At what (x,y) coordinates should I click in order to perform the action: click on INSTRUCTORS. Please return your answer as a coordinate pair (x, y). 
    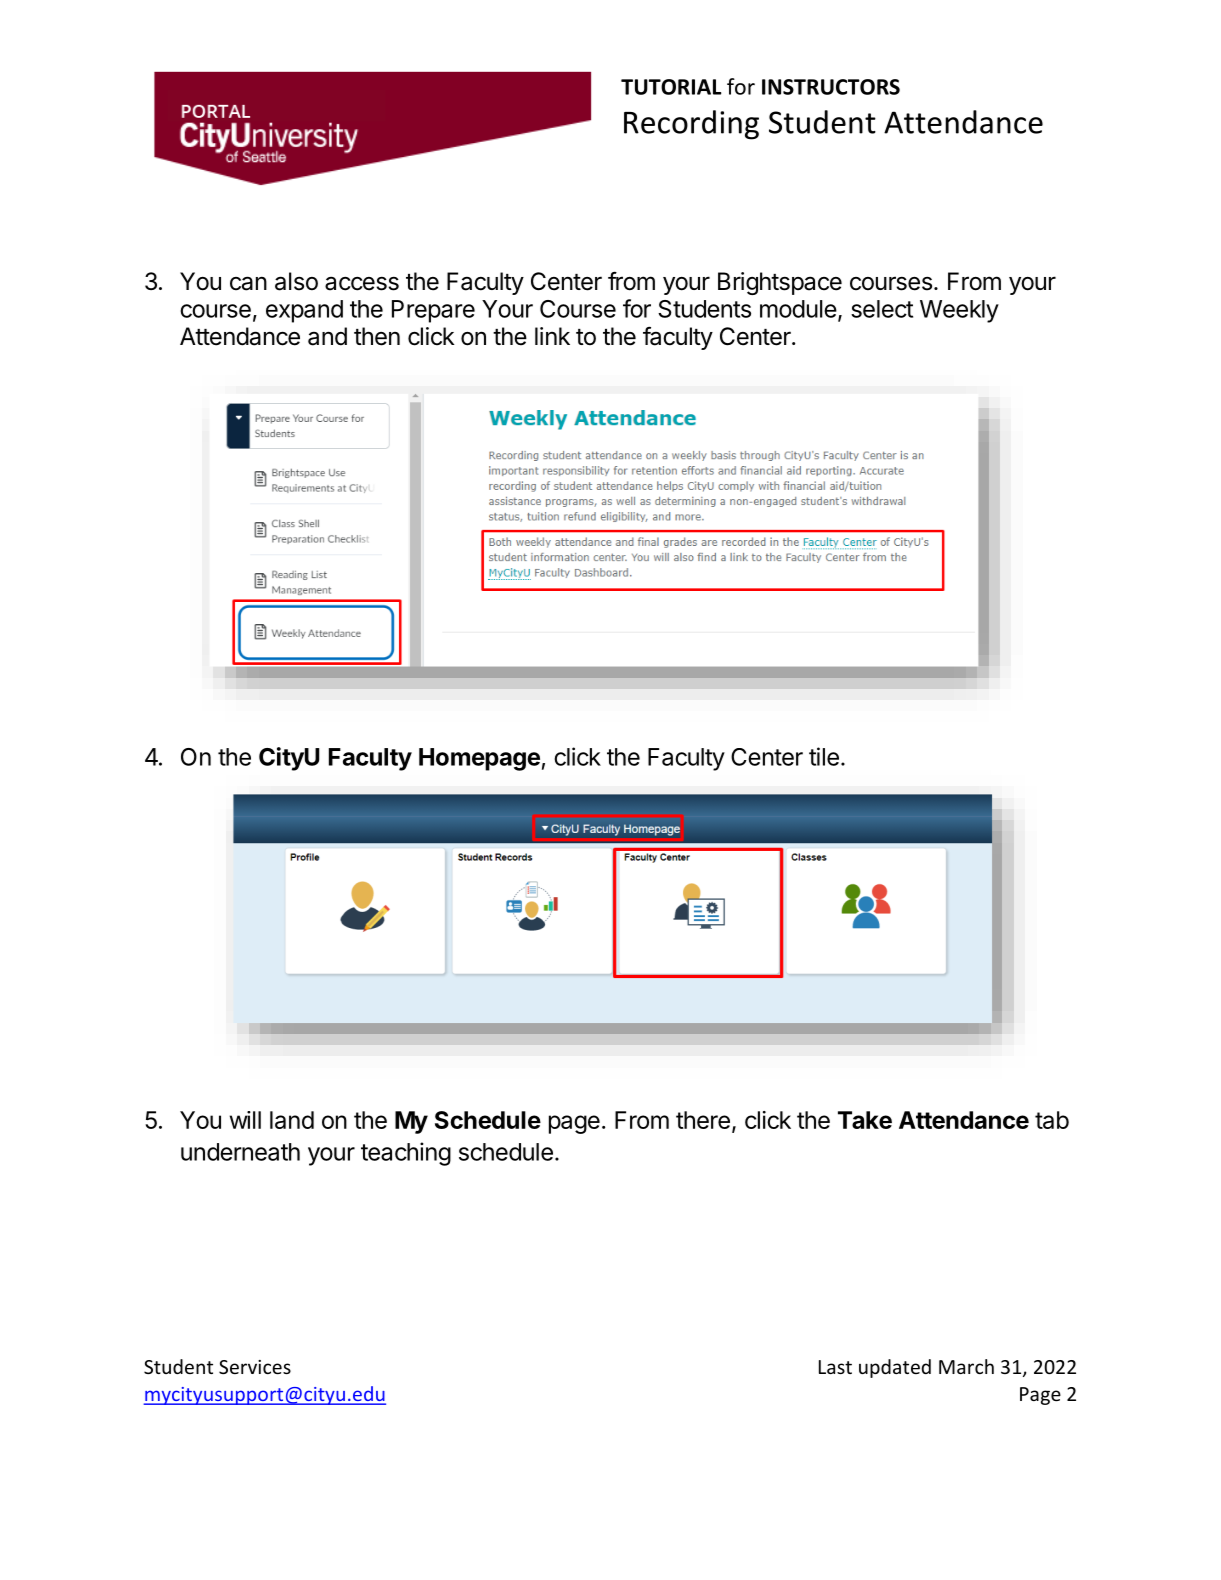
    Looking at the image, I should click on (831, 87).
